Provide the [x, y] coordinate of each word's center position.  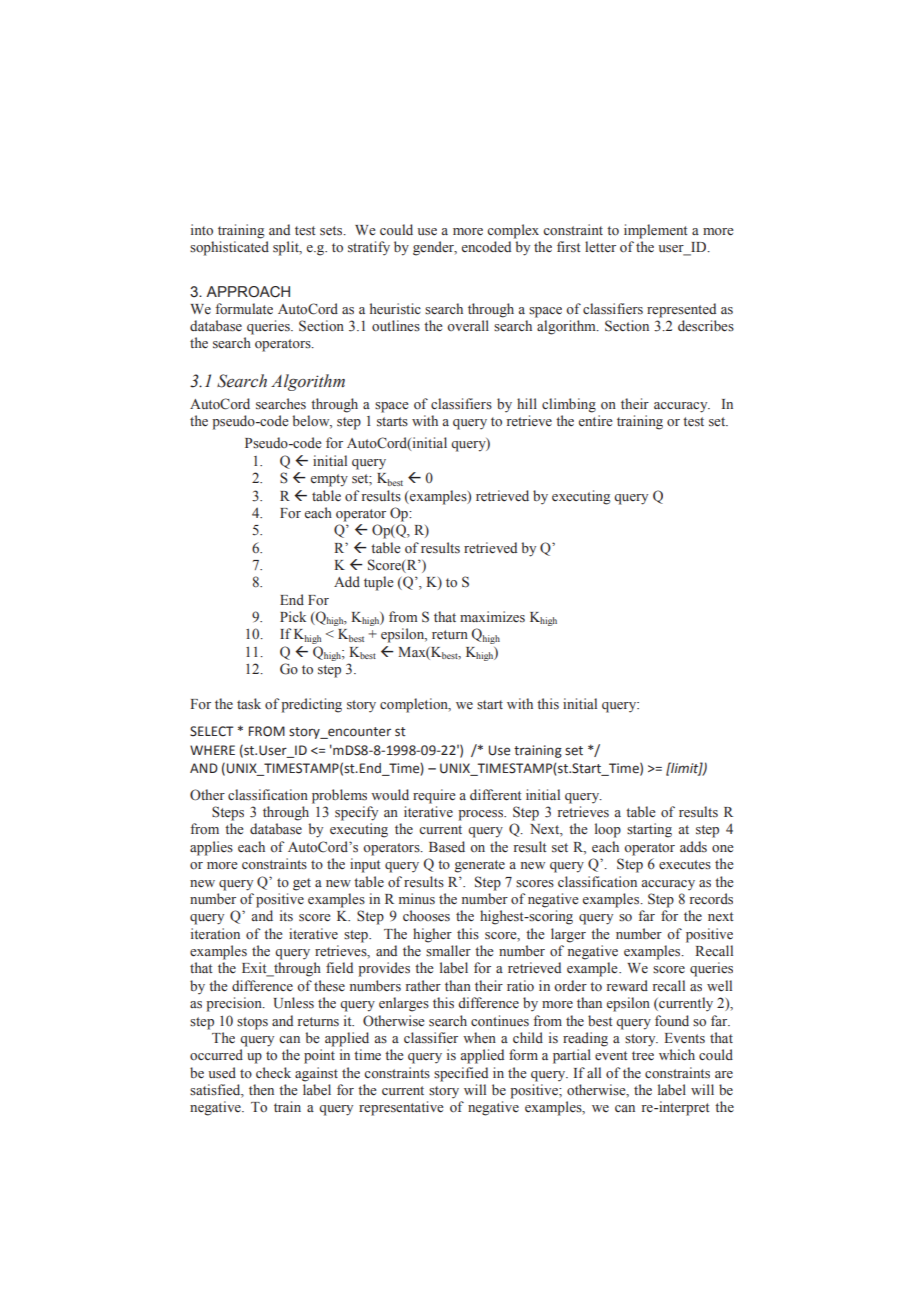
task [249, 704]
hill [527, 403]
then [261, 1089]
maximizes [492, 616]
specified [461, 1074]
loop [608, 830]
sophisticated [229, 248]
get [302, 884]
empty [329, 480]
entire [596, 421]
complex [513, 231]
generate [480, 866]
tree [643, 1056]
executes [685, 865]
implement [656, 231]
